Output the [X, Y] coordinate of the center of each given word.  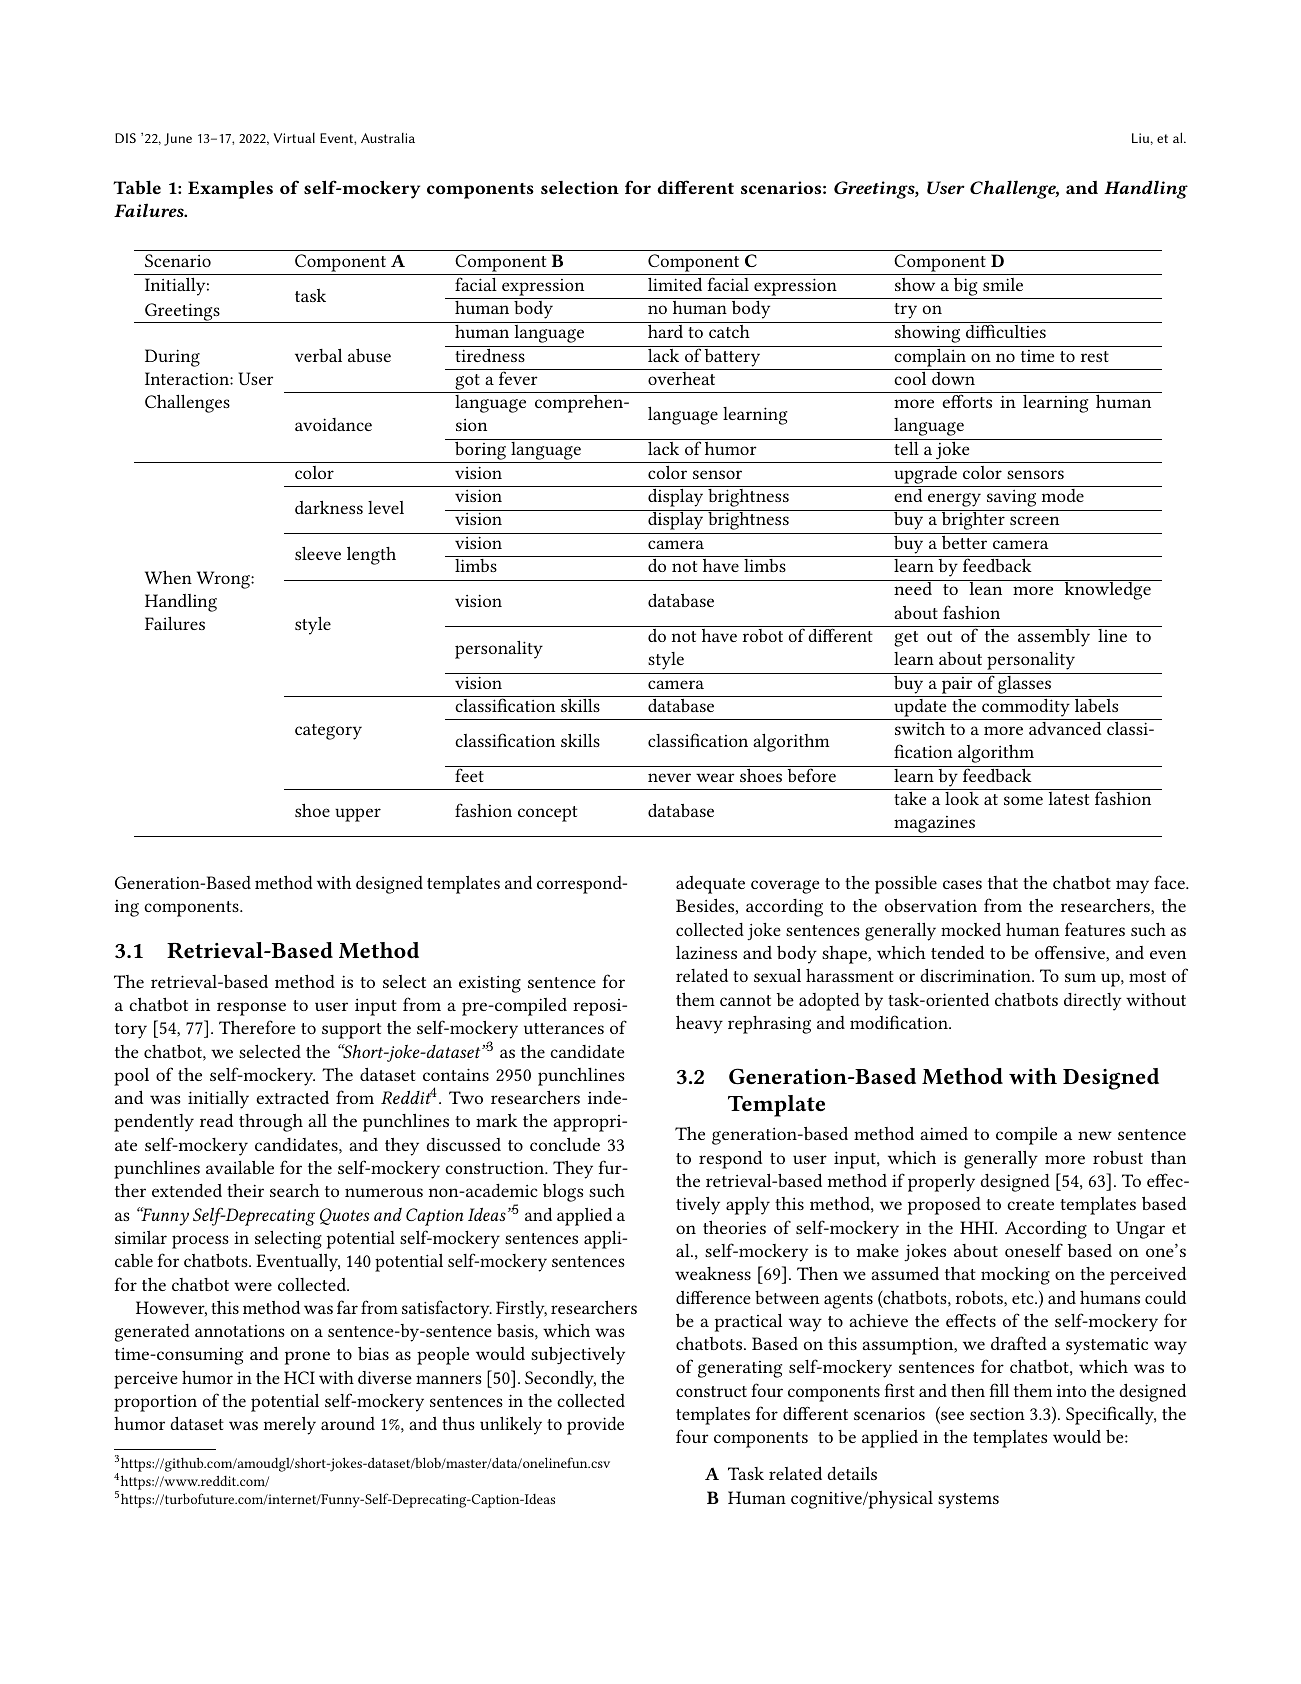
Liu [1140, 138]
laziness [706, 952]
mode [1063, 495]
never [669, 777]
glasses [1024, 683]
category [328, 732]
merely [290, 1426]
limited [675, 284]
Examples [230, 189]
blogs [563, 1193]
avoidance [333, 424]
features [1095, 929]
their [245, 1190]
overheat [681, 378]
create [1030, 1204]
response [251, 1009]
